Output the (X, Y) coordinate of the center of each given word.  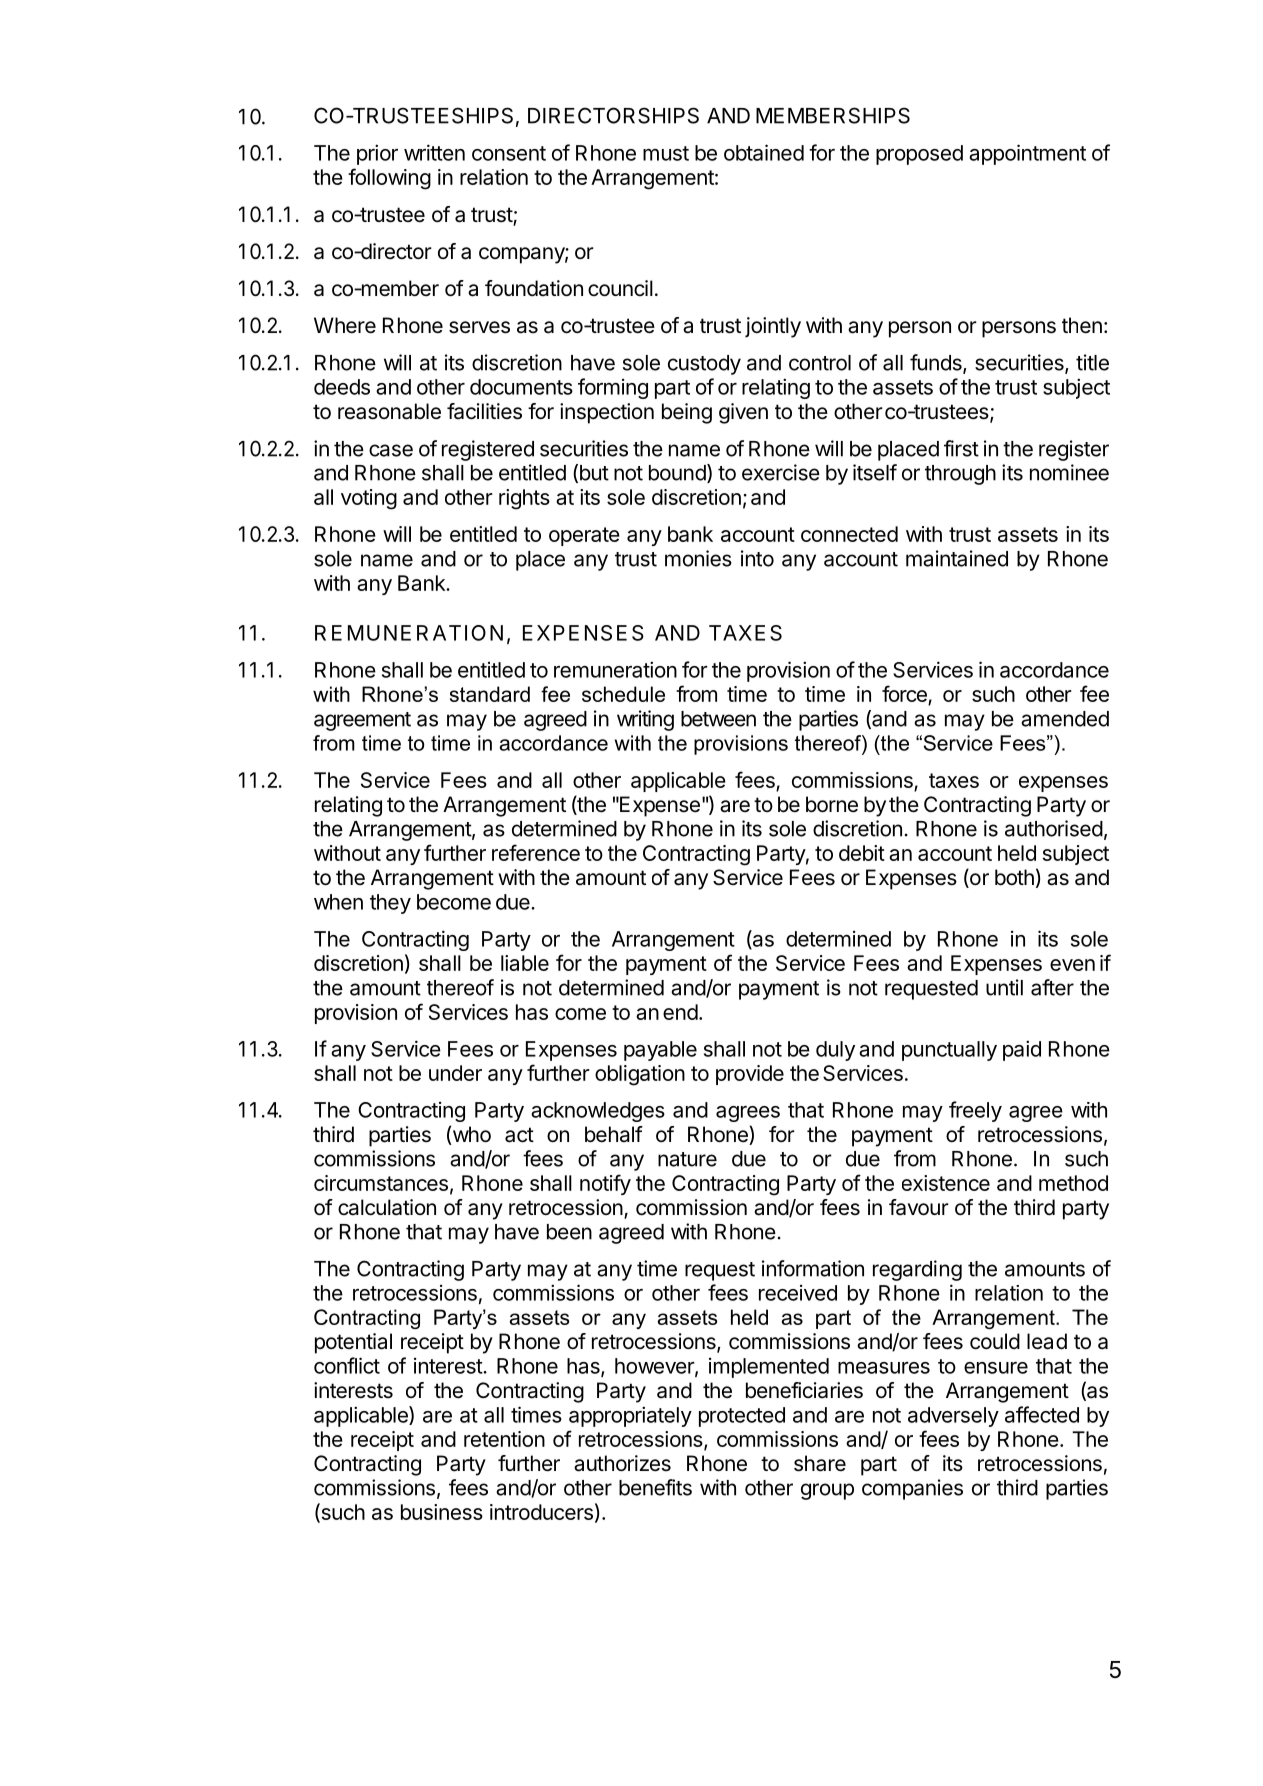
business (442, 1512)
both (1014, 877)
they (390, 904)
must (666, 153)
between (718, 719)
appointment (1027, 154)
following (389, 179)
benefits (655, 1487)
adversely (953, 1417)
